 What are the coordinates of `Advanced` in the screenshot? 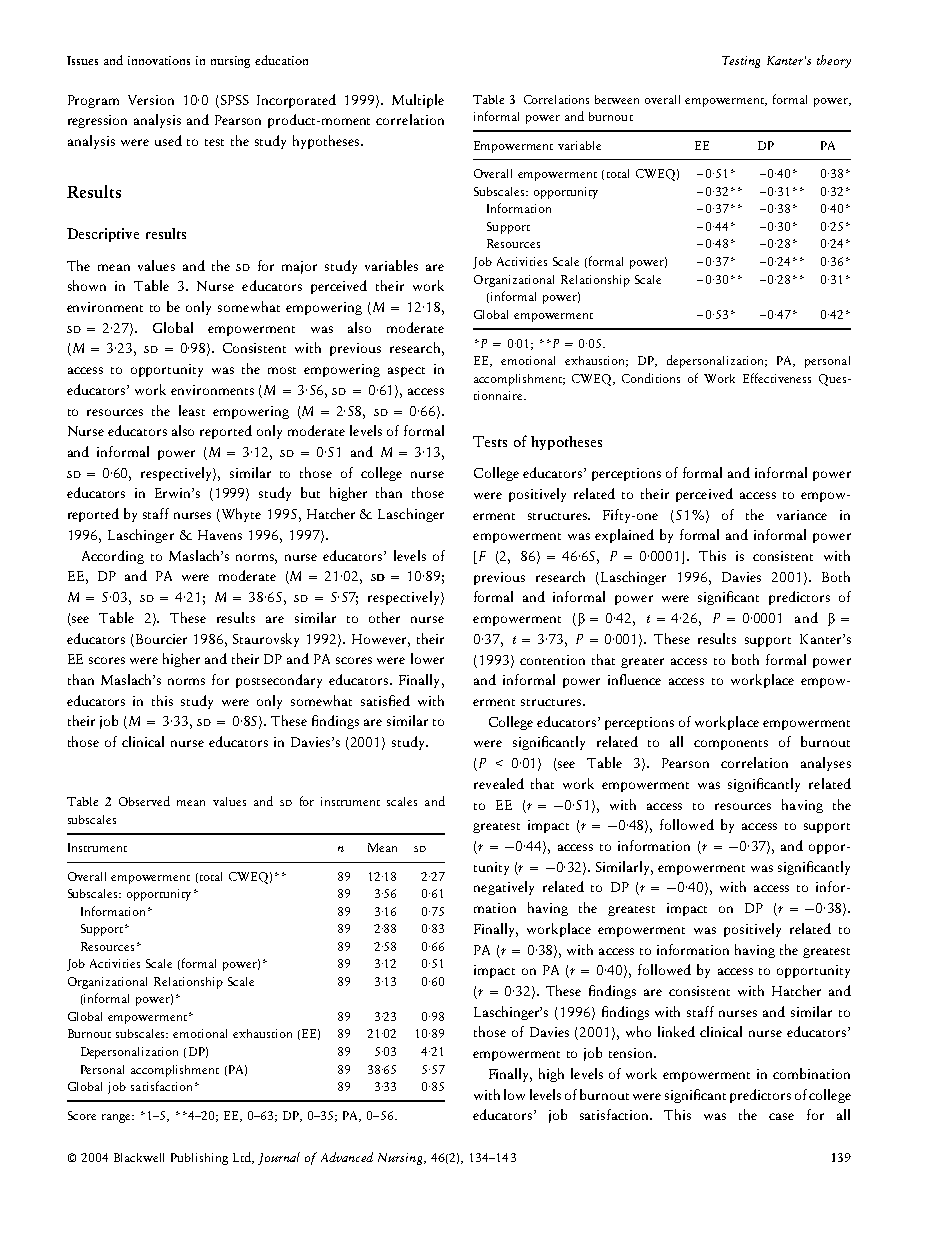 It's located at (347, 1157).
